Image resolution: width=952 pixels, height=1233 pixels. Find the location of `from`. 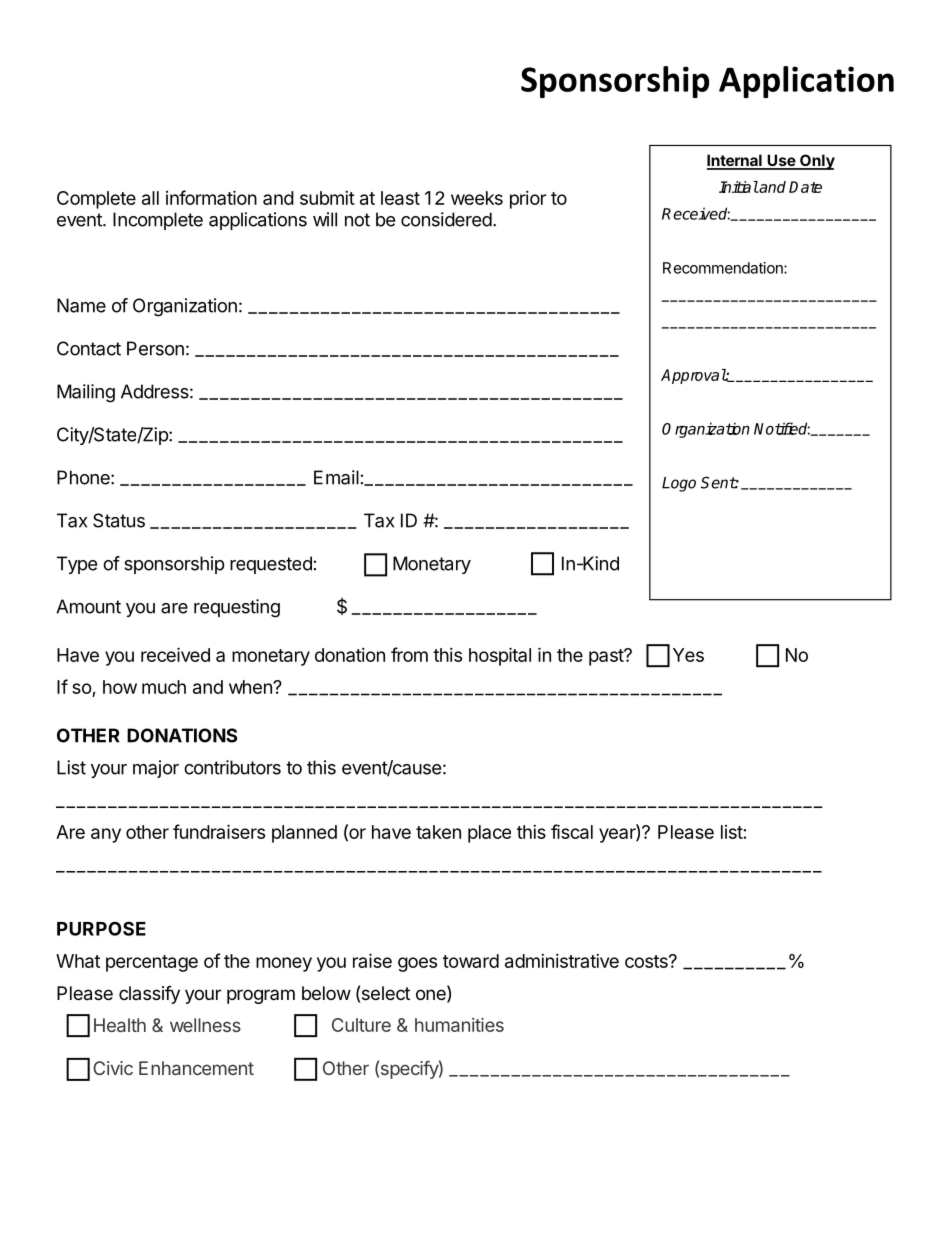

from is located at coordinates (409, 654).
